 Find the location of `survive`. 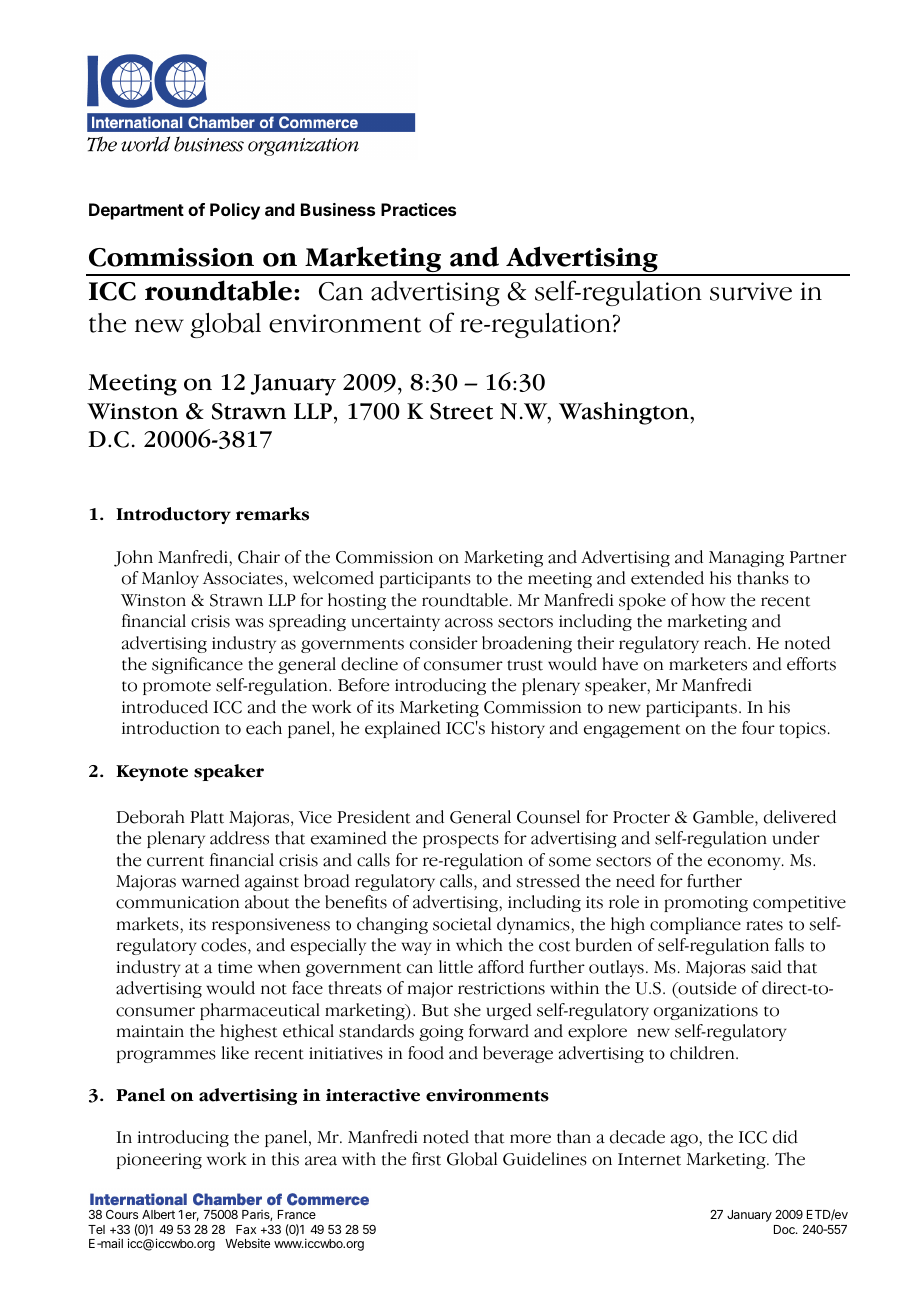

survive is located at coordinates (751, 291).
